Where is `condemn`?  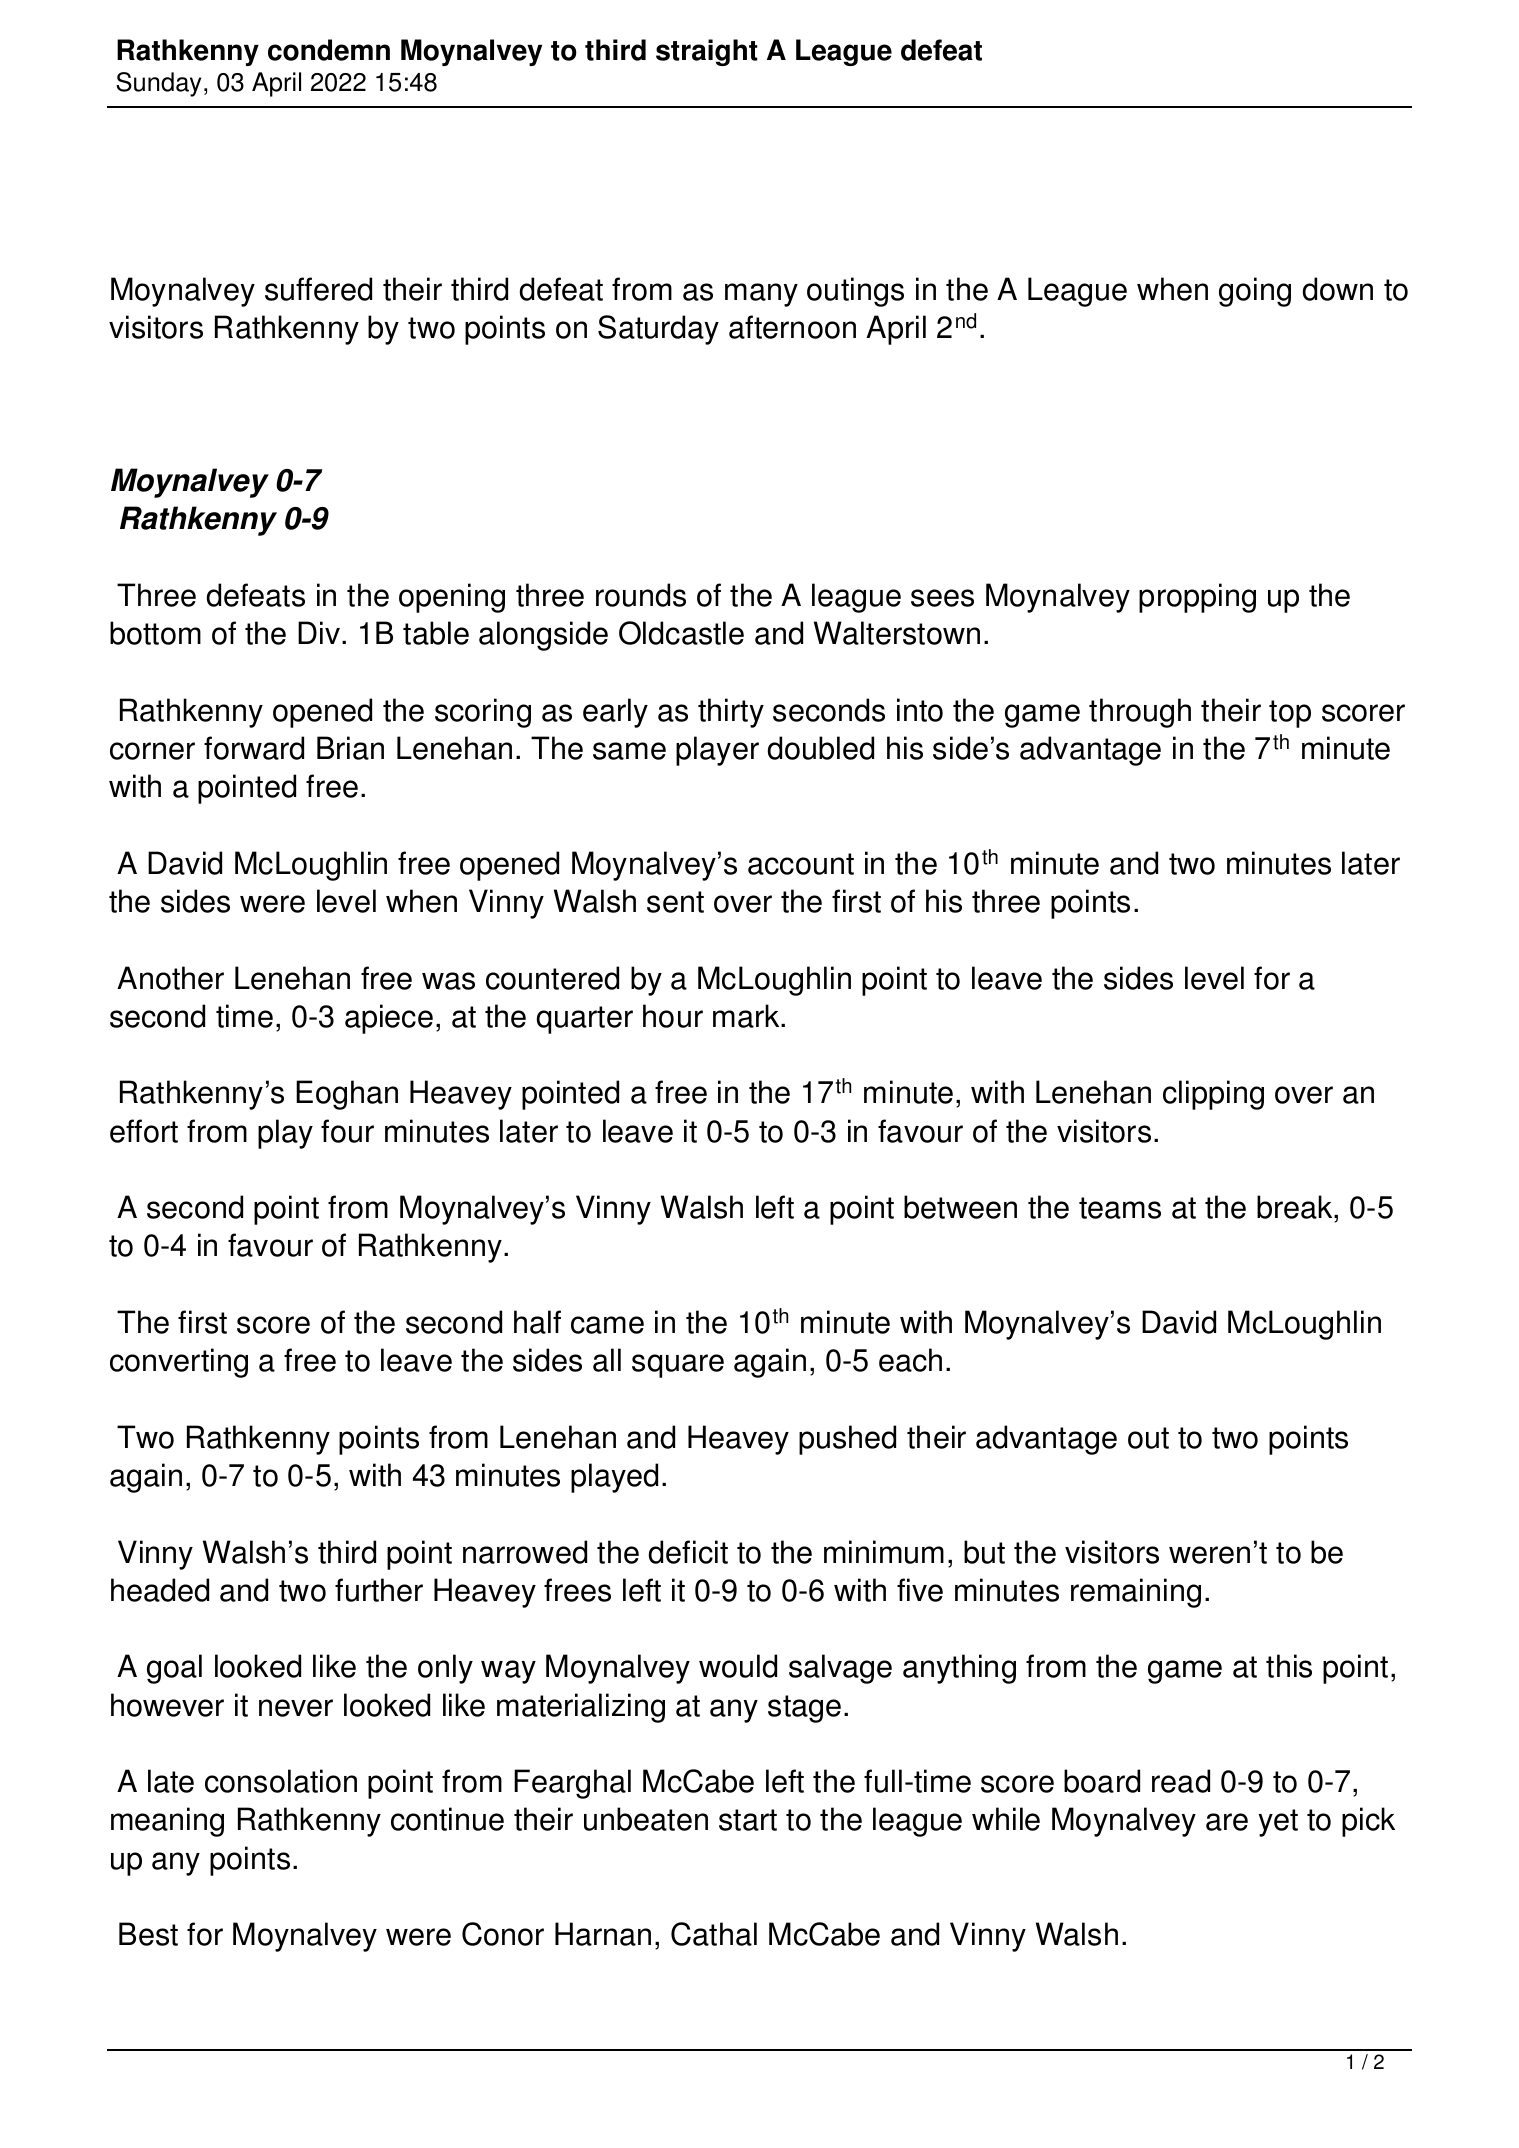 condemn is located at coordinates (329, 50).
